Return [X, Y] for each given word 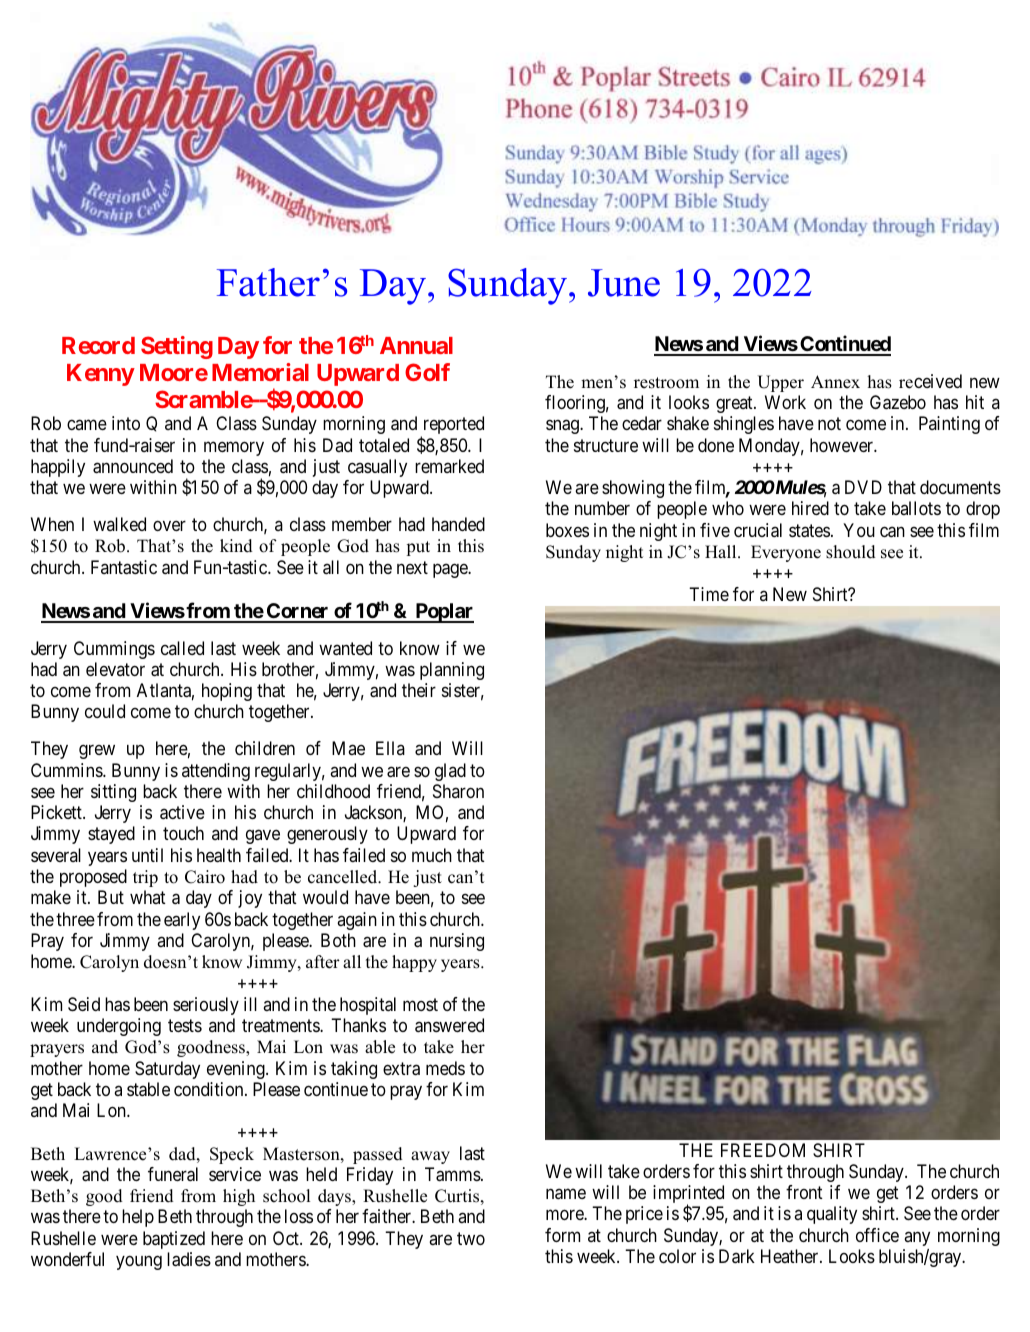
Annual [416, 345]
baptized [174, 1240]
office [877, 1235]
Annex [835, 382]
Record [98, 345]
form [562, 1235]
